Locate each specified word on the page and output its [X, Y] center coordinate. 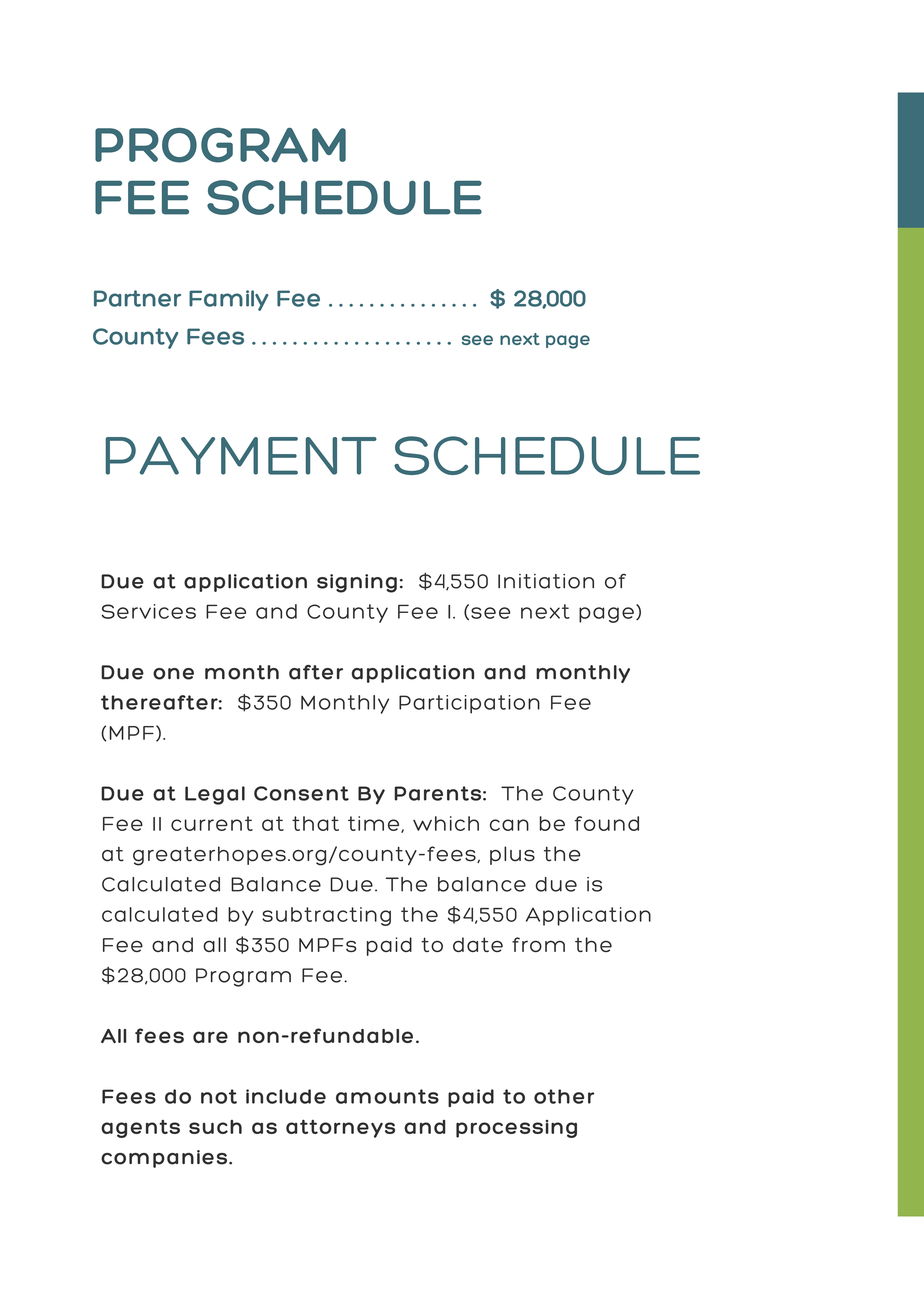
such [215, 1127]
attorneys [340, 1129]
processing [516, 1129]
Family [229, 300]
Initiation [546, 581]
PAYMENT [241, 455]
